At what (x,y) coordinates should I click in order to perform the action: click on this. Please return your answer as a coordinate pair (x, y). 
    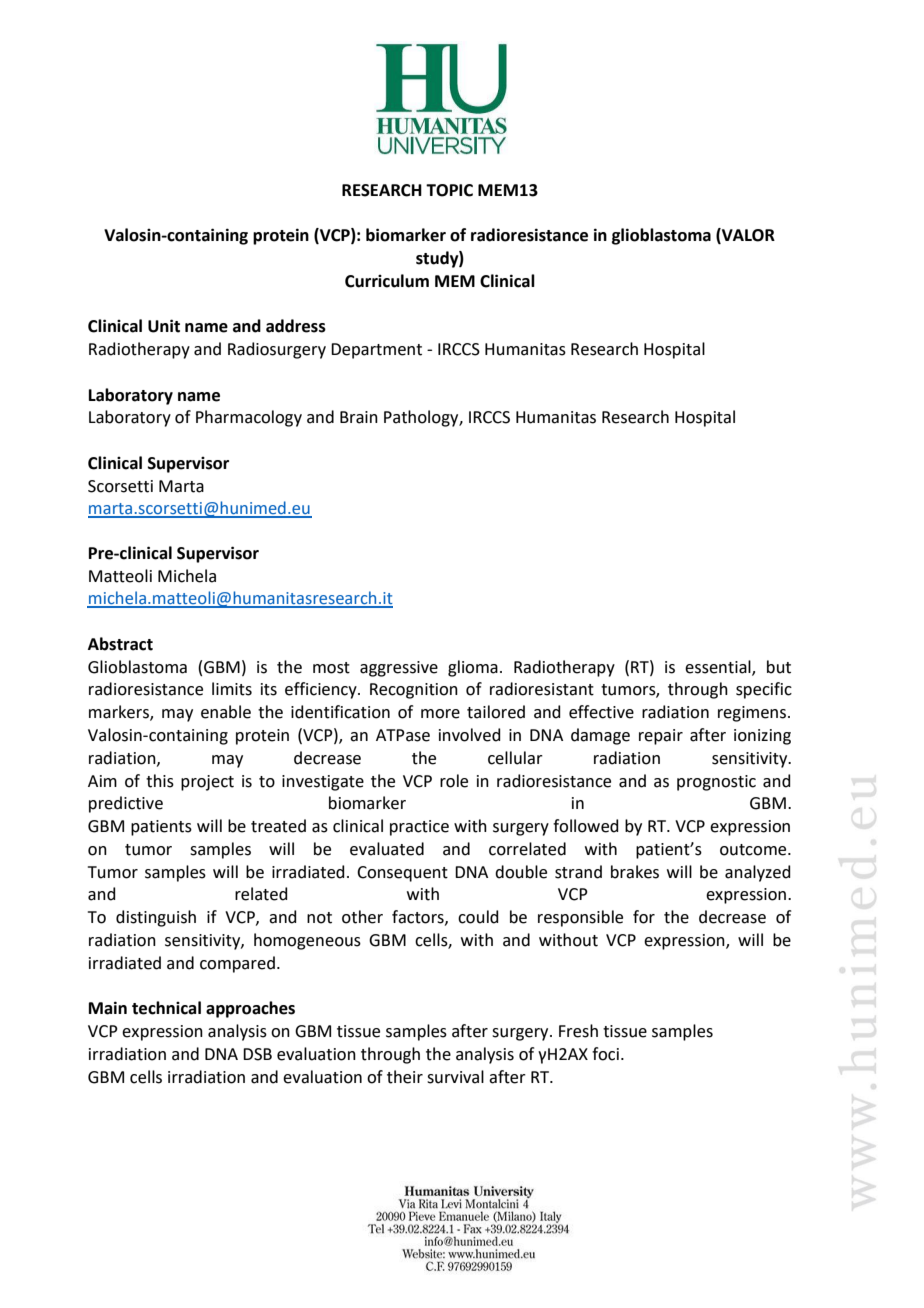
    Looking at the image, I should click on (160, 781).
